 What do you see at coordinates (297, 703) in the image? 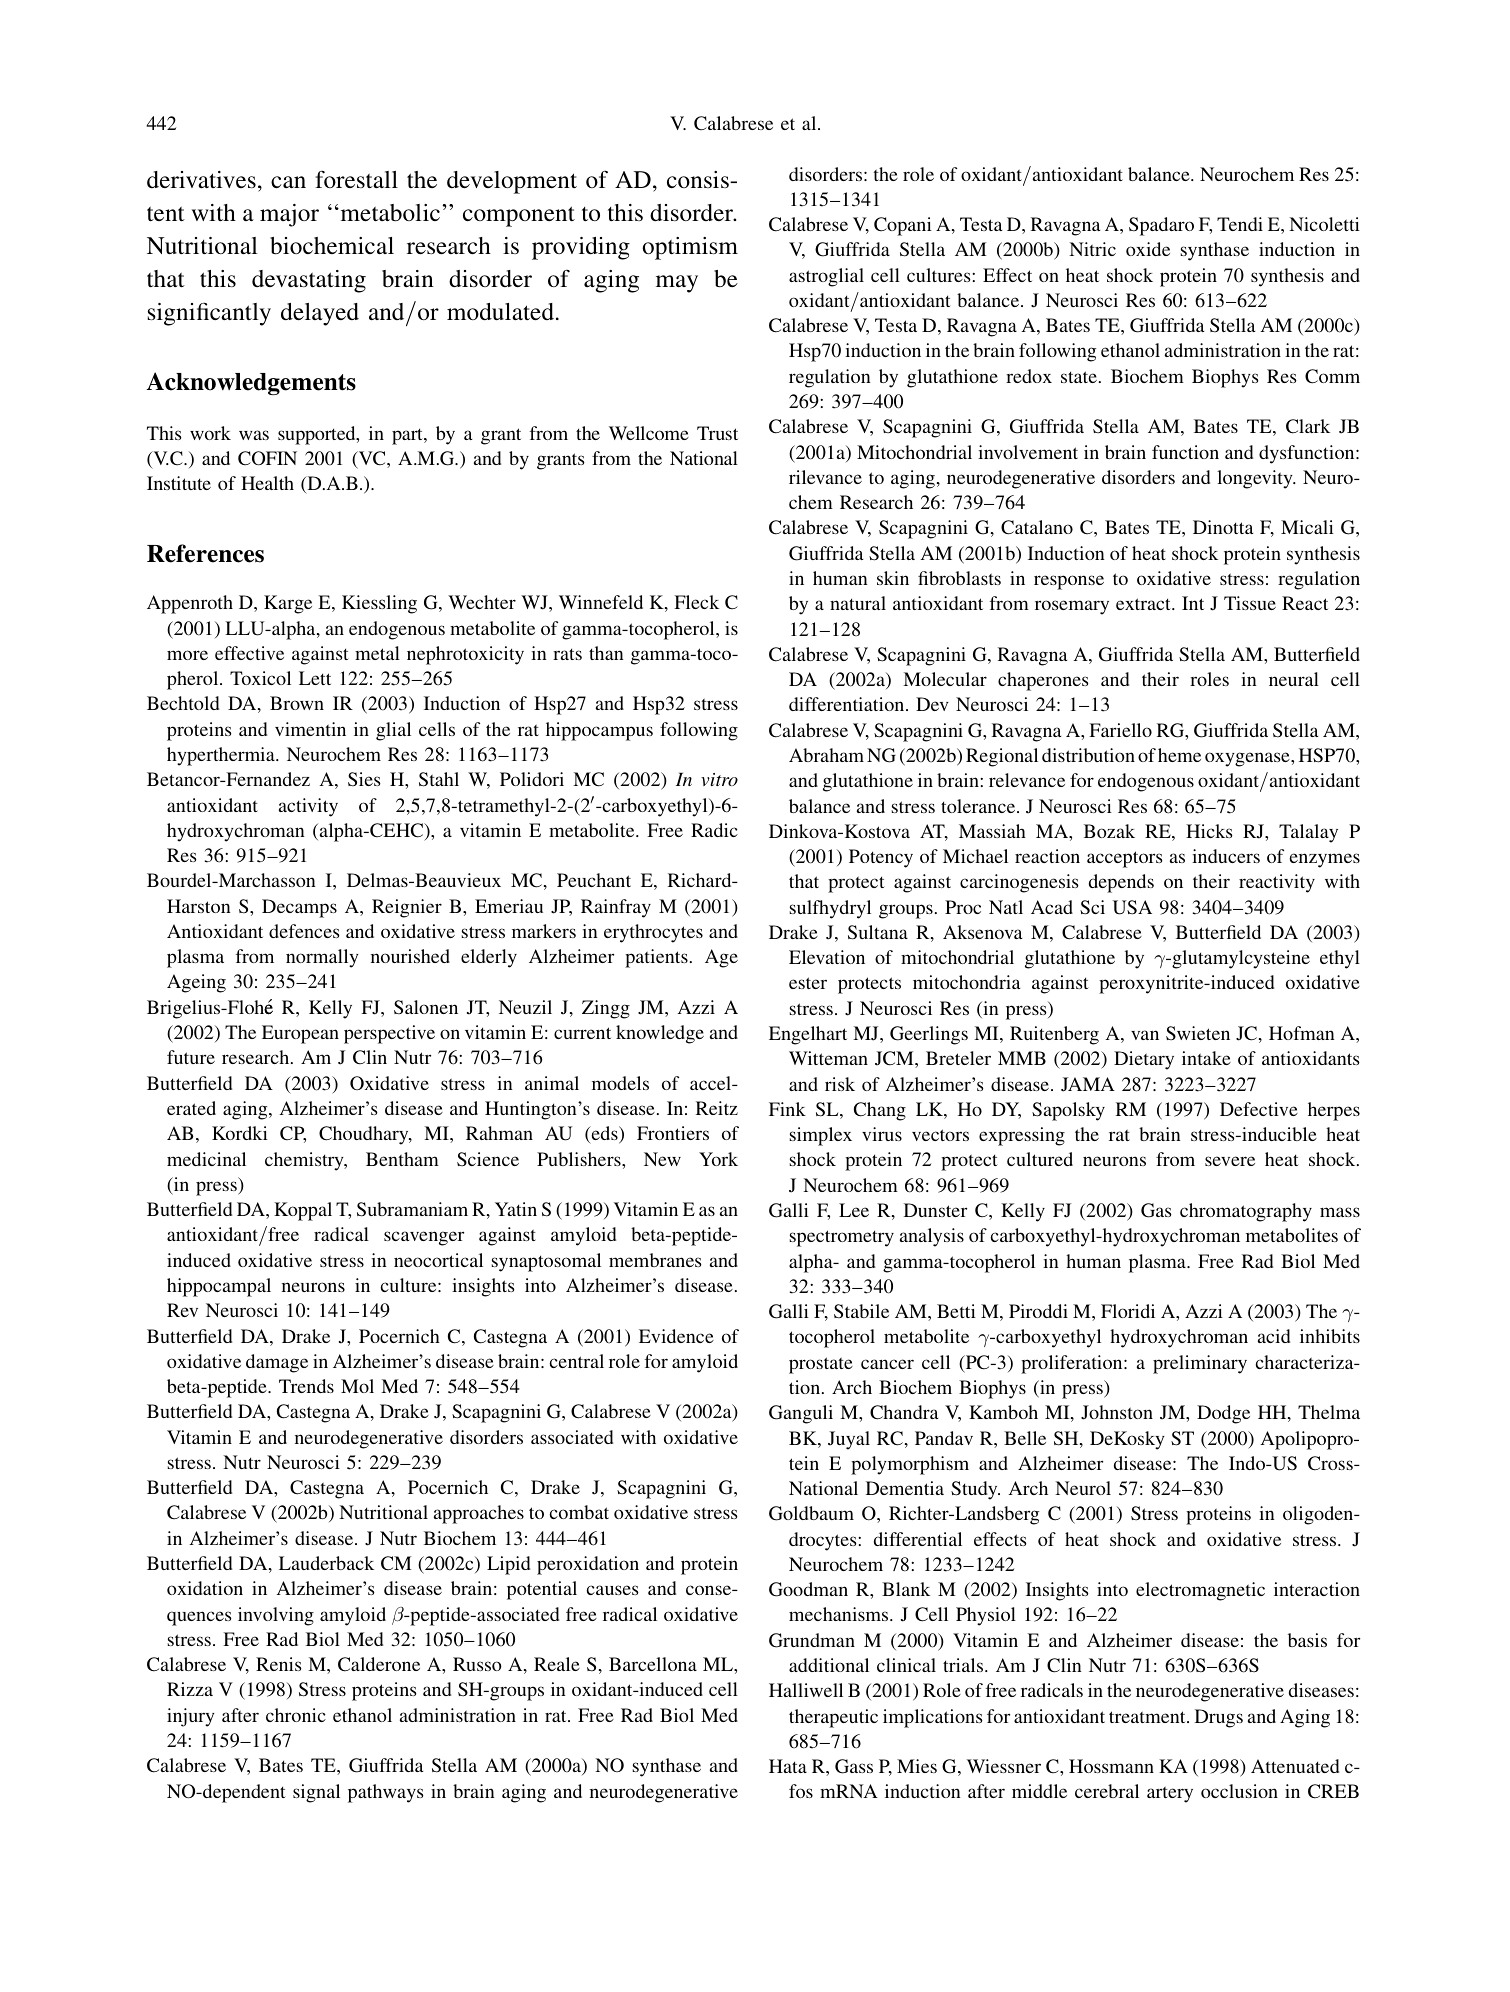
I see `Brown` at bounding box center [297, 703].
